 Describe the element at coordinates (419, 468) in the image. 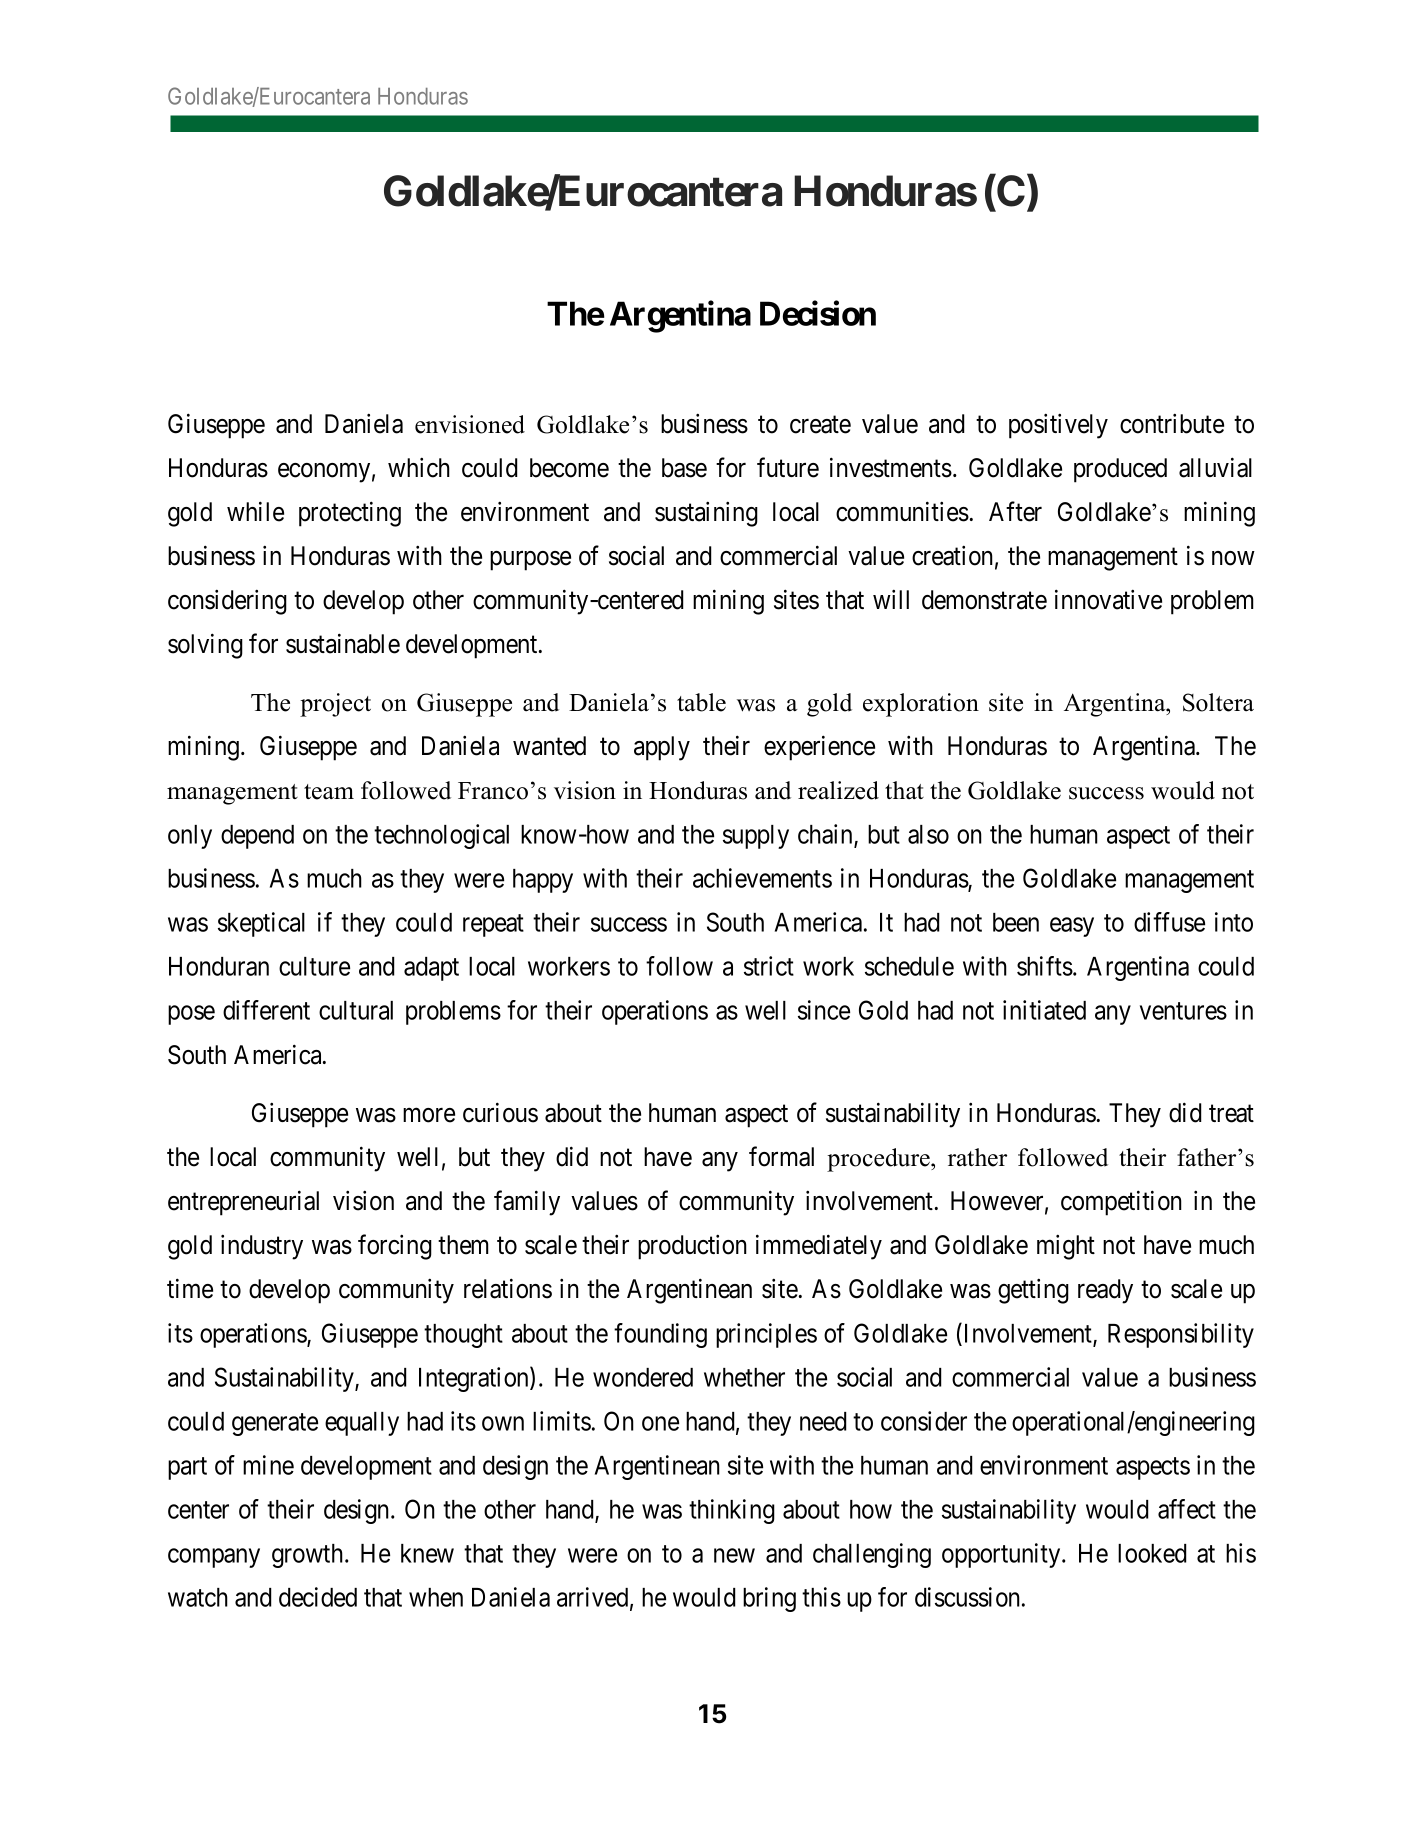

I see `which` at that location.
